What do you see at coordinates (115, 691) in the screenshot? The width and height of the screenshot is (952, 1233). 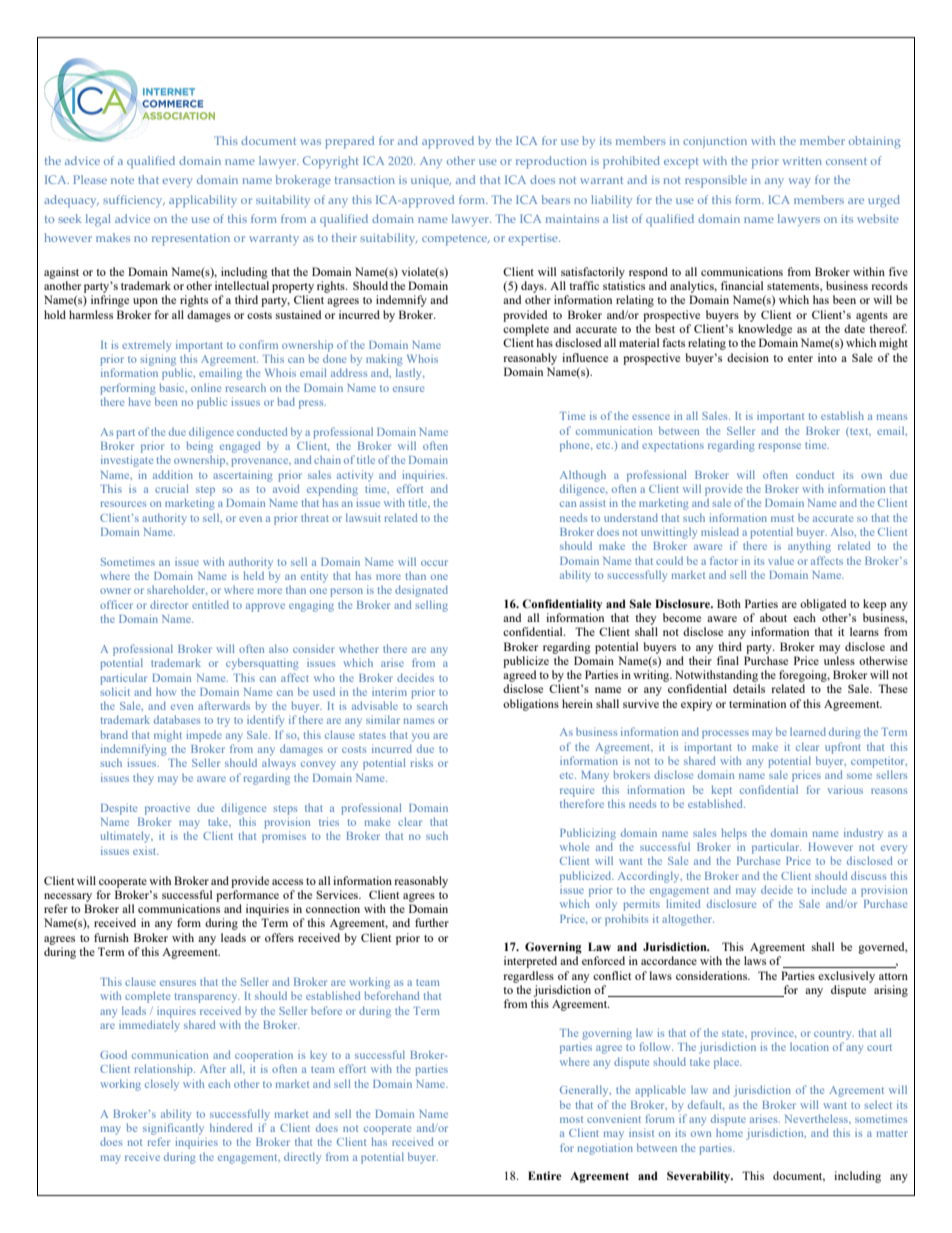 I see `solicit` at bounding box center [115, 691].
